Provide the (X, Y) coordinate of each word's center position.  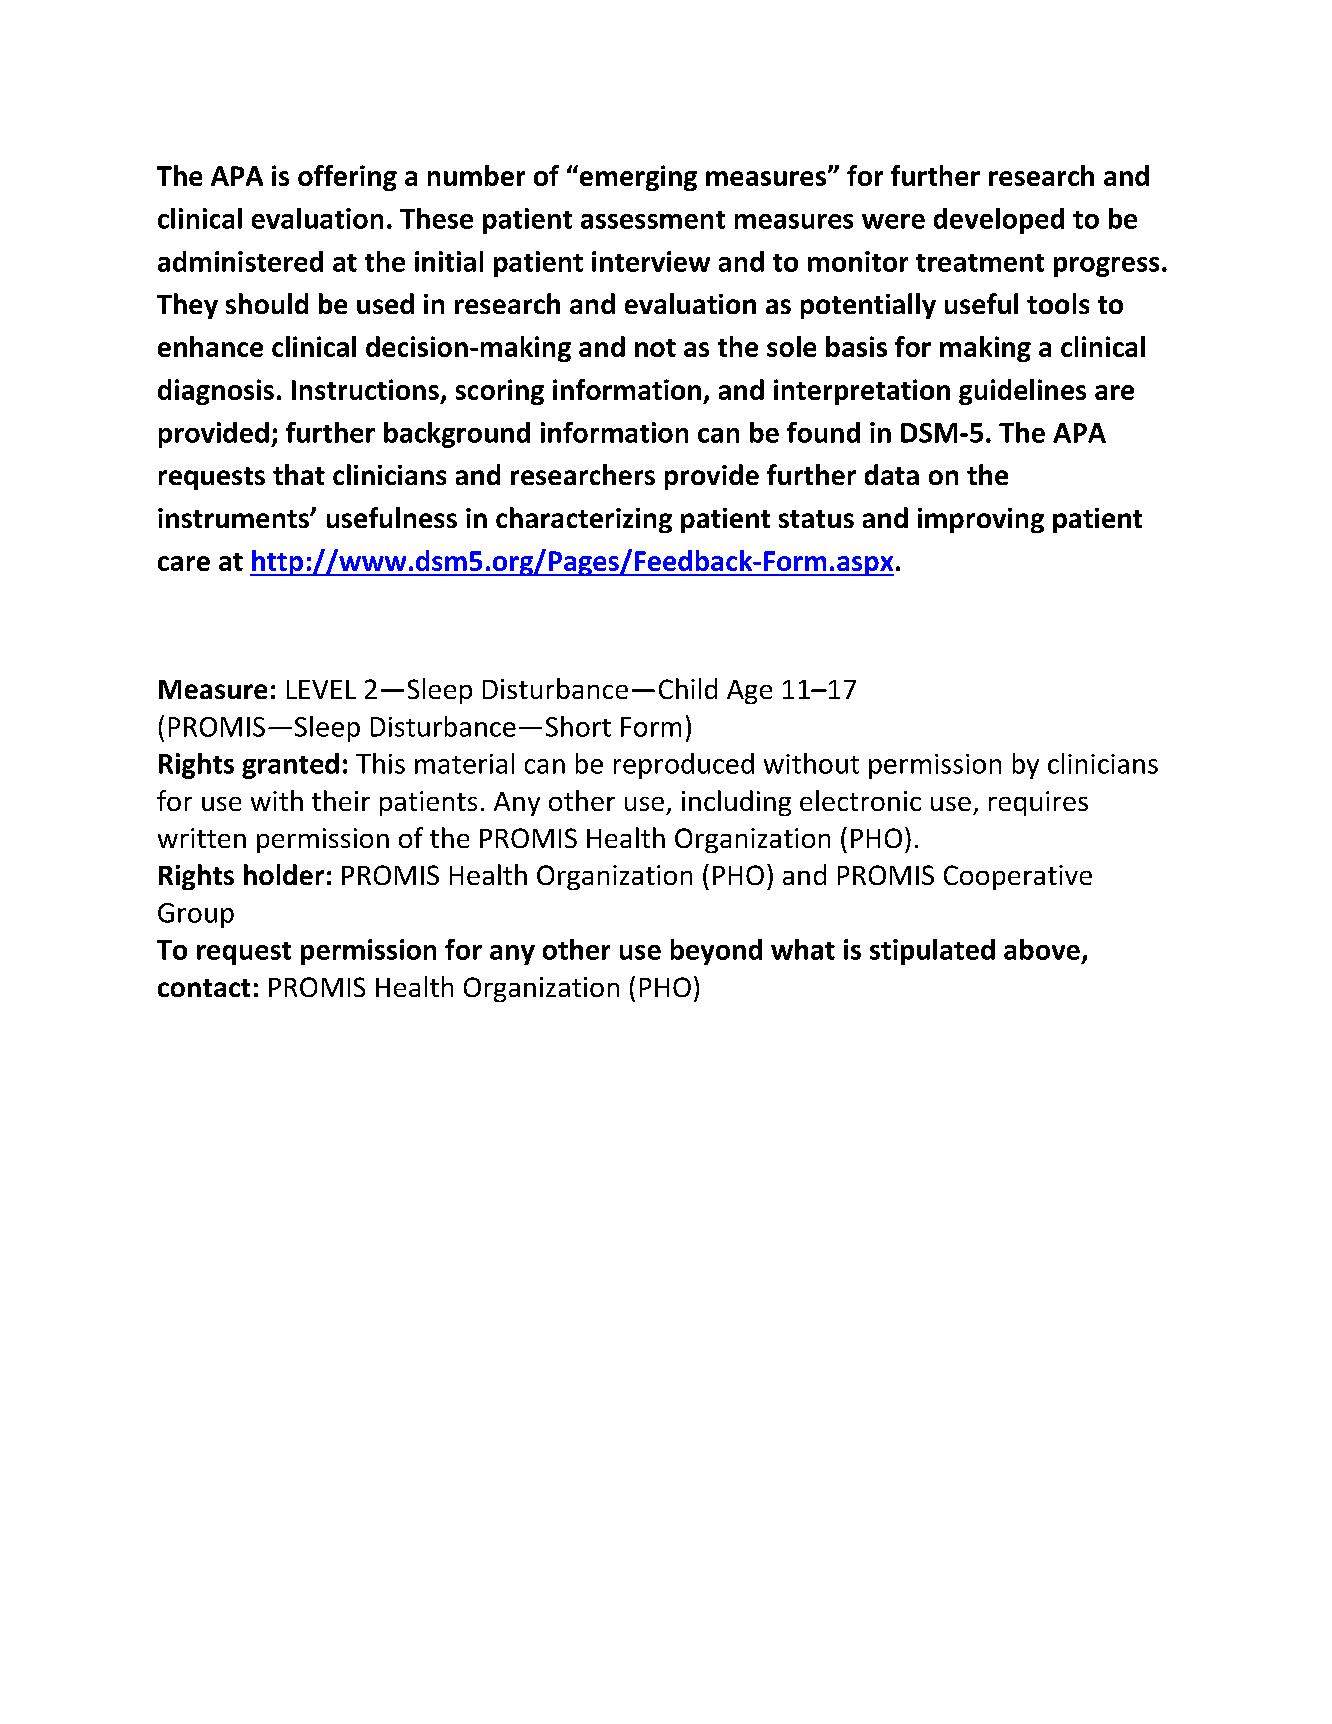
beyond (716, 952)
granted (290, 766)
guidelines (1022, 392)
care (184, 563)
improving (981, 520)
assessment (653, 220)
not (655, 348)
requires (1038, 803)
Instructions (365, 389)
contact (204, 988)
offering (347, 178)
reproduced (684, 766)
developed (999, 221)
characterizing (584, 520)
